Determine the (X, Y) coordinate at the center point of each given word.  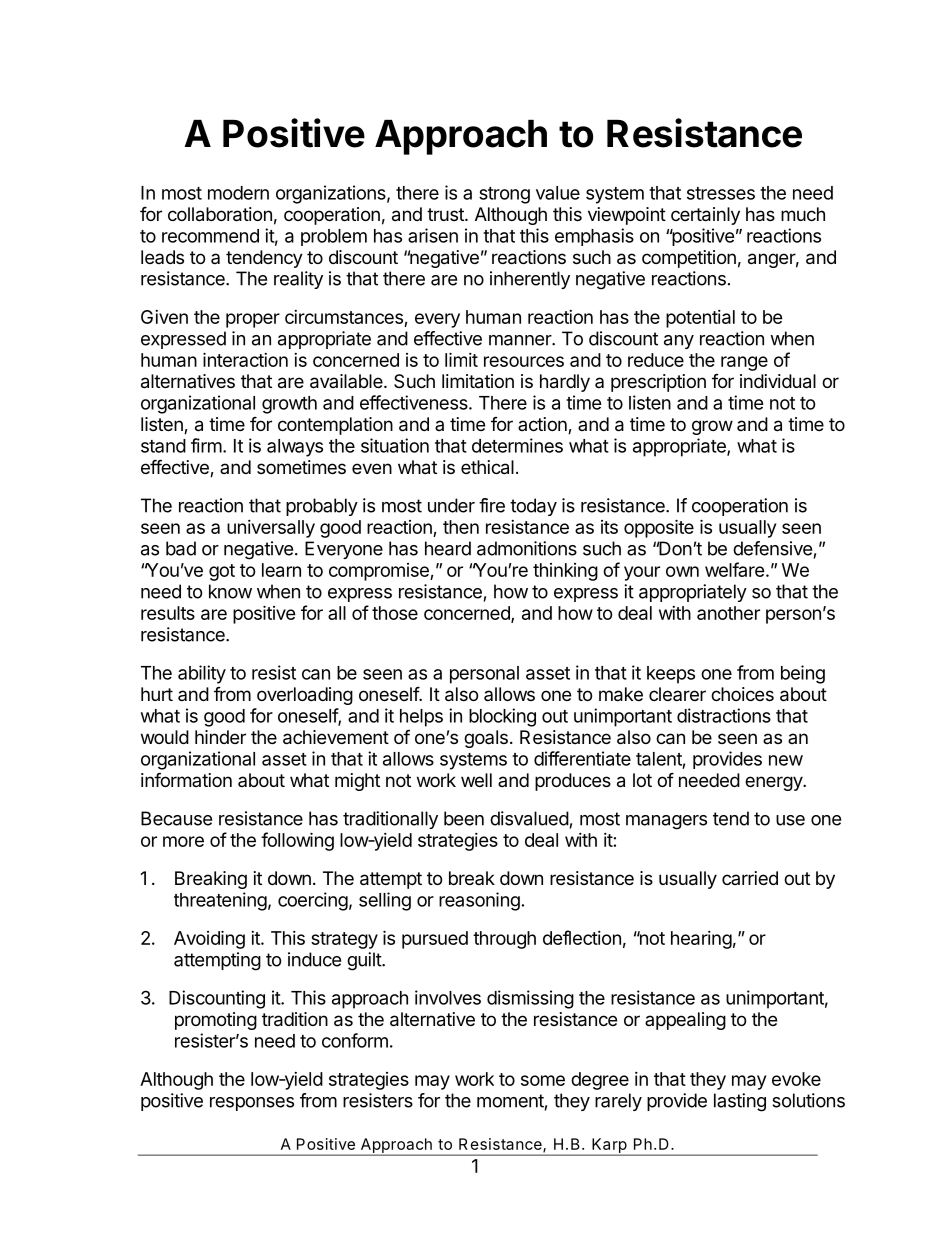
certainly (705, 216)
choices (742, 694)
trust (446, 214)
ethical (487, 467)
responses (252, 1104)
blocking (502, 717)
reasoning (479, 901)
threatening (220, 901)
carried (750, 878)
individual (778, 381)
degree (600, 1081)
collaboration (220, 214)
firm (206, 445)
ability (202, 674)
